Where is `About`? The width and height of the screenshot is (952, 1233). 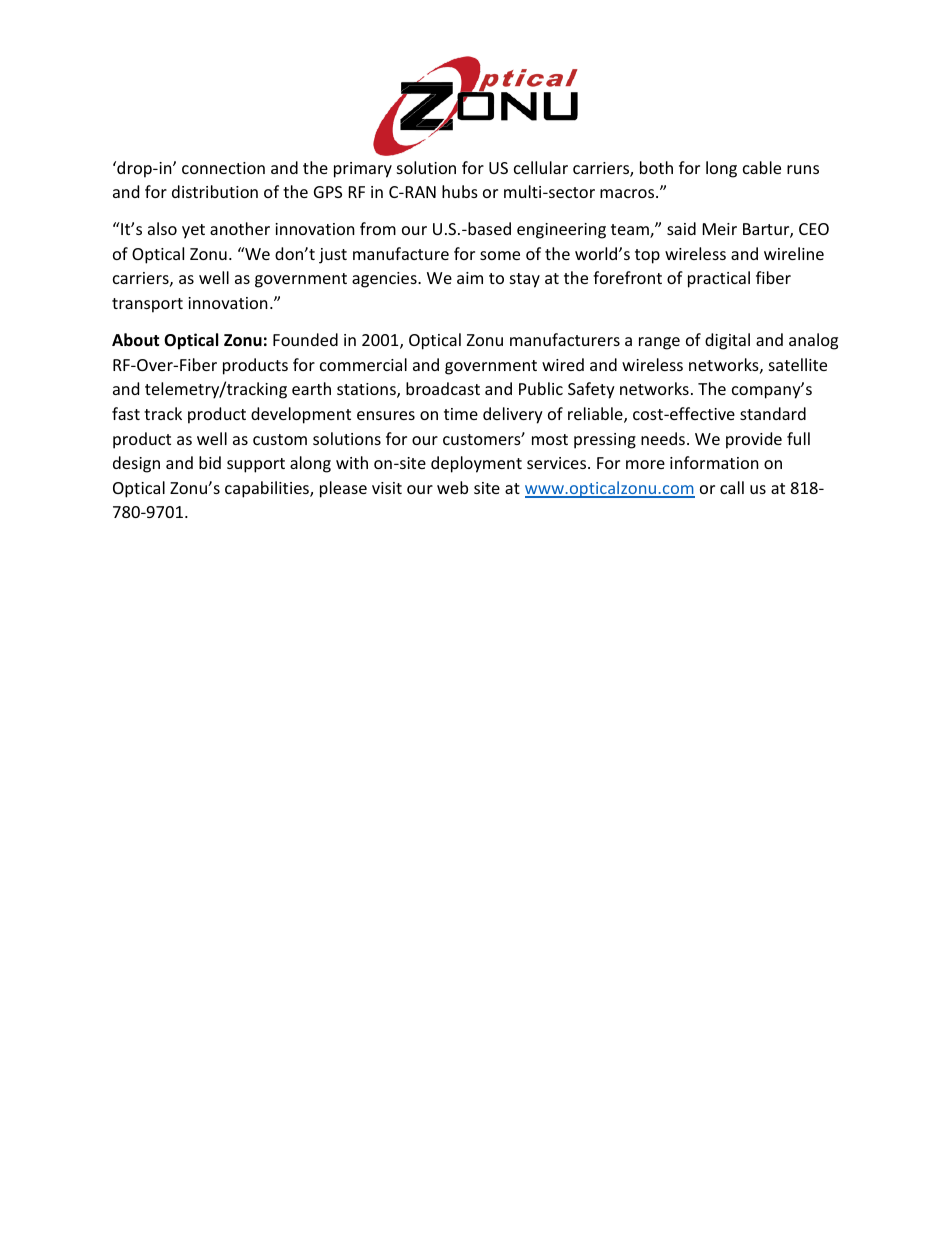 About is located at coordinates (135, 340).
